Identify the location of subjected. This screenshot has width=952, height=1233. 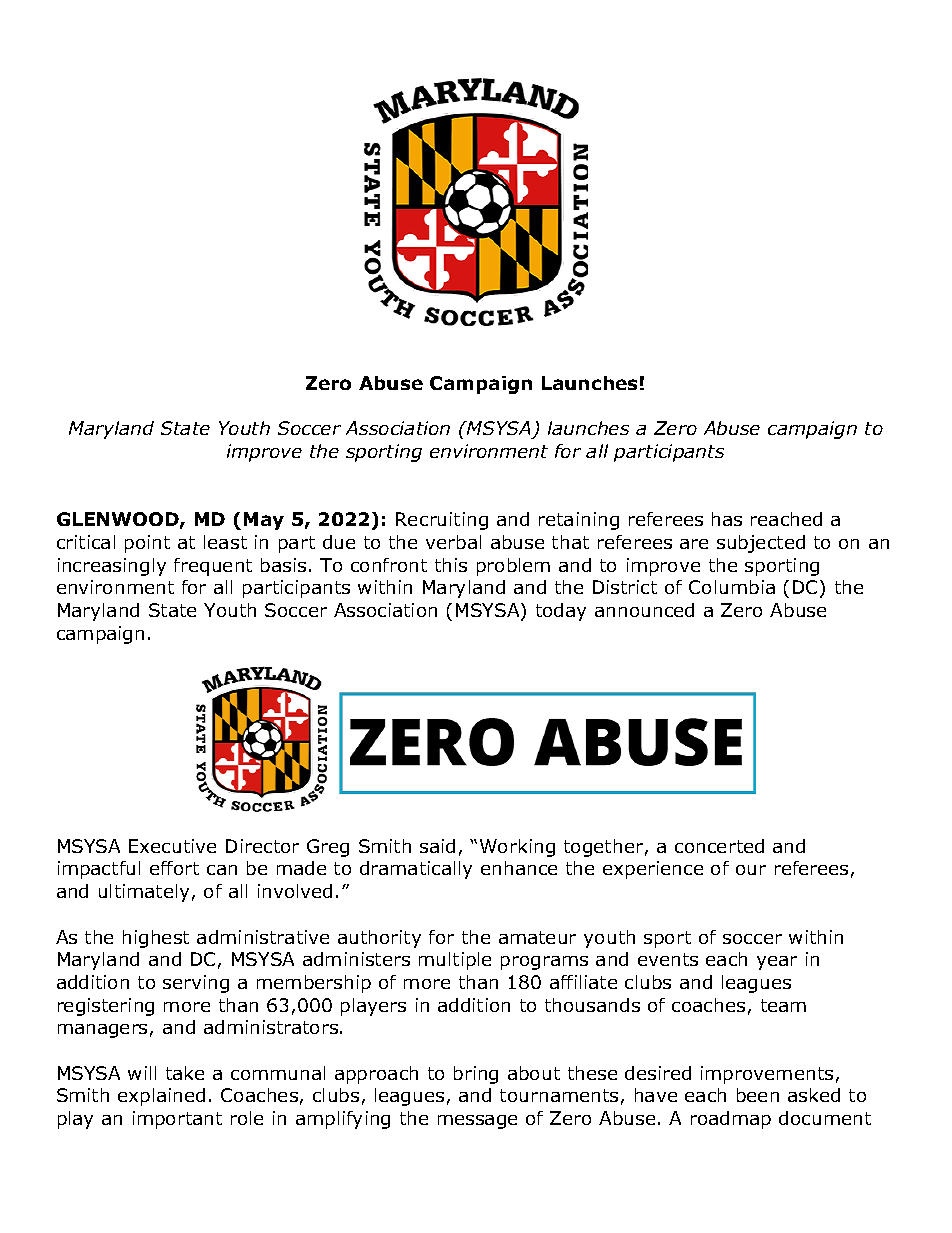
(761, 544).
